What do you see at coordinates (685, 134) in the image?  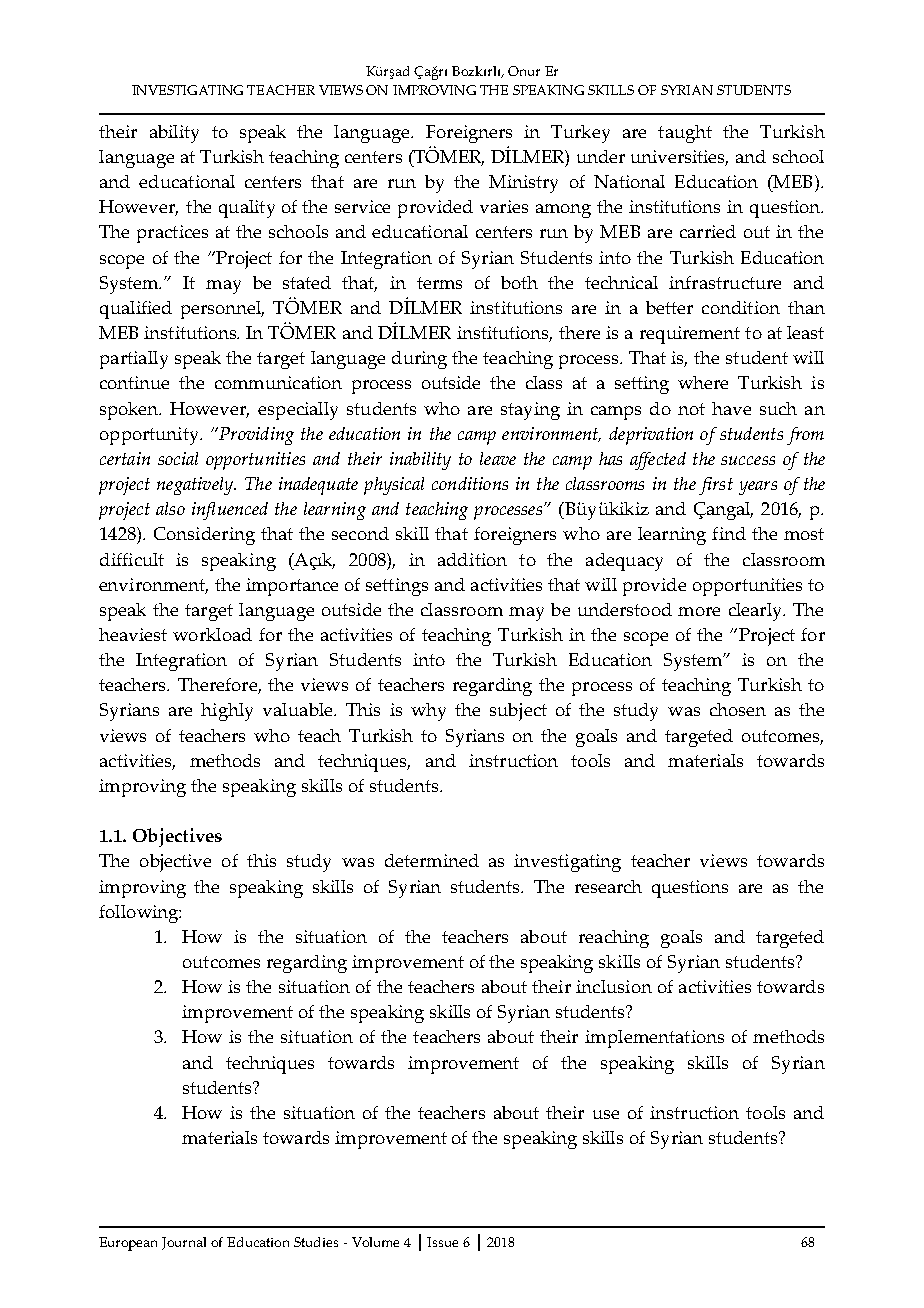 I see `taught` at bounding box center [685, 134].
